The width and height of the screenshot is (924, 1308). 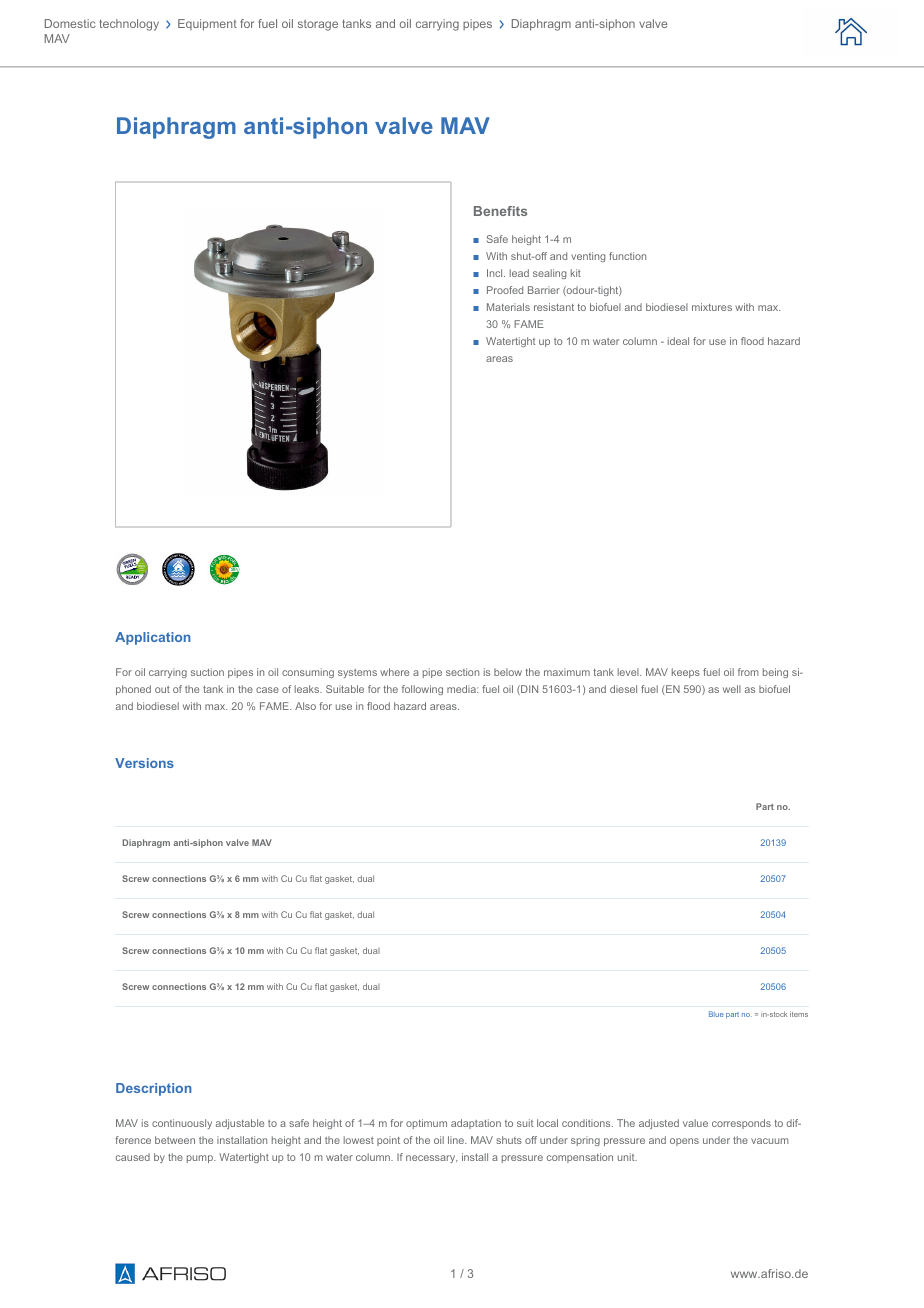 What do you see at coordinates (426, 1124) in the screenshot?
I see `optimum` at bounding box center [426, 1124].
